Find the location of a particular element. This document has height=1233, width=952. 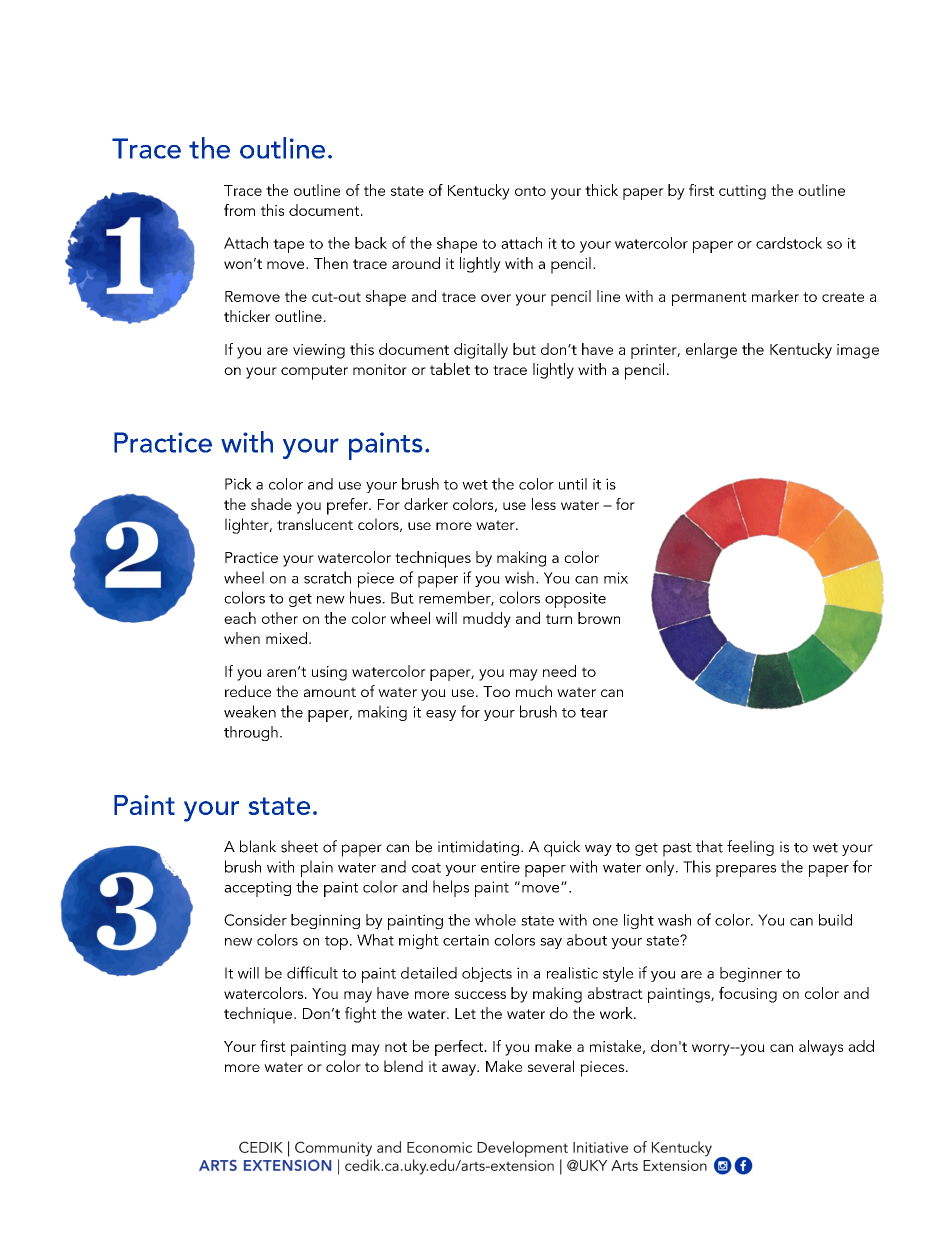

onto is located at coordinates (530, 191).
